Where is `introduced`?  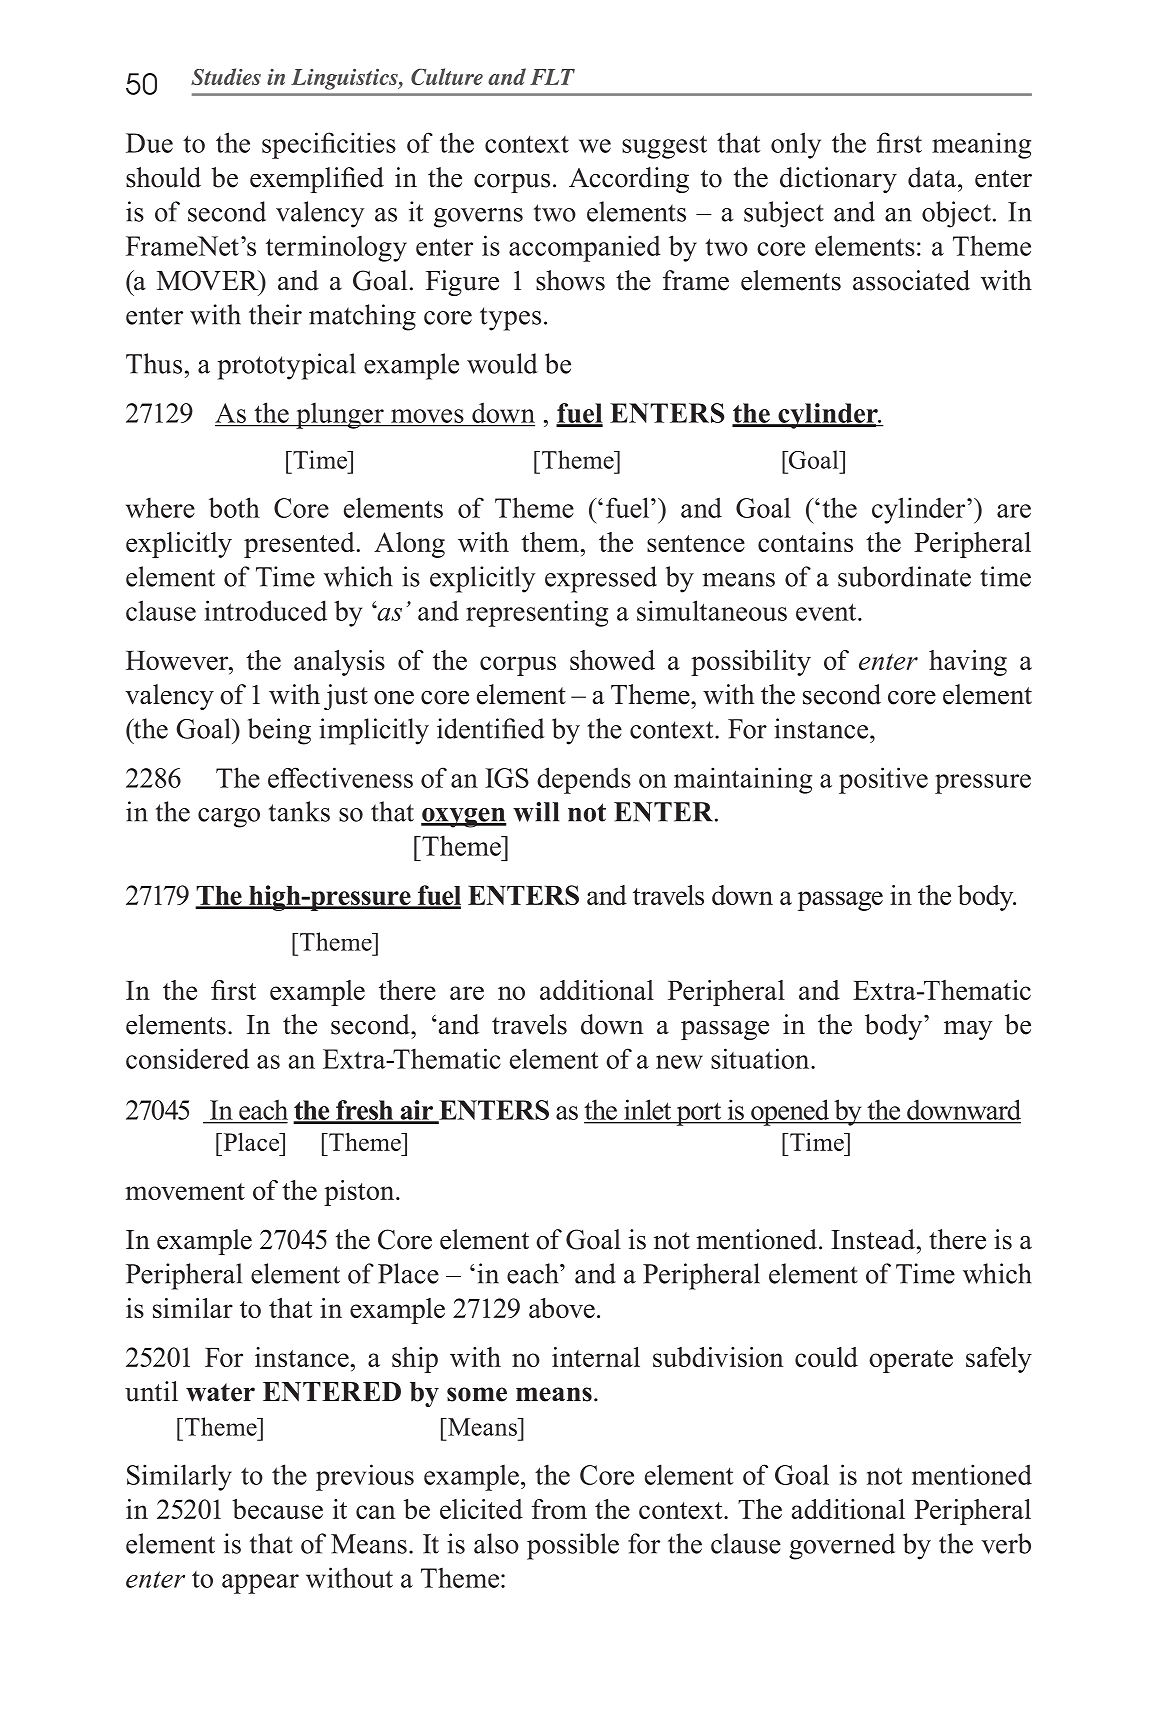 introduced is located at coordinates (265, 610).
